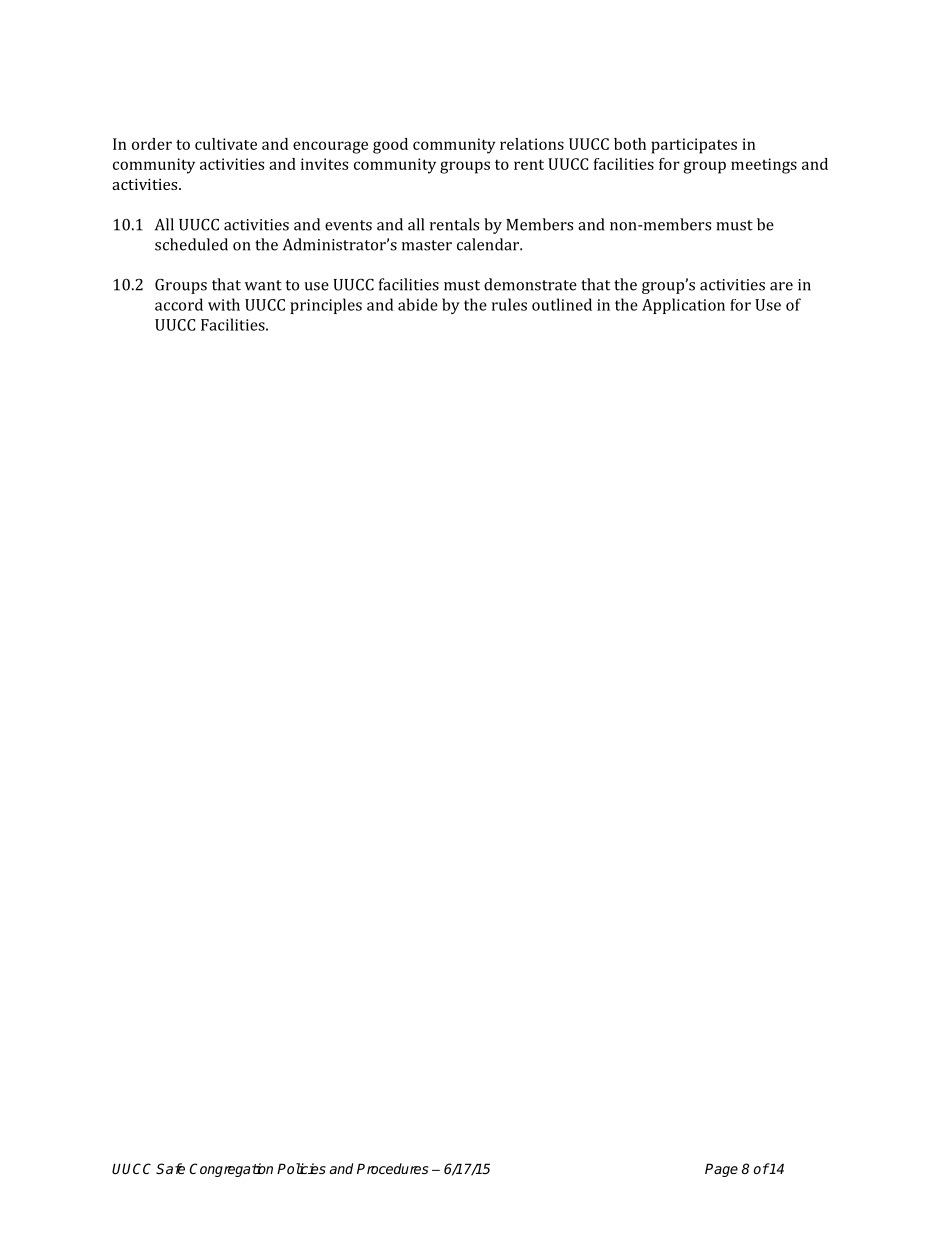 This screenshot has width=952, height=1233. What do you see at coordinates (683, 306) in the screenshot?
I see `Application` at bounding box center [683, 306].
